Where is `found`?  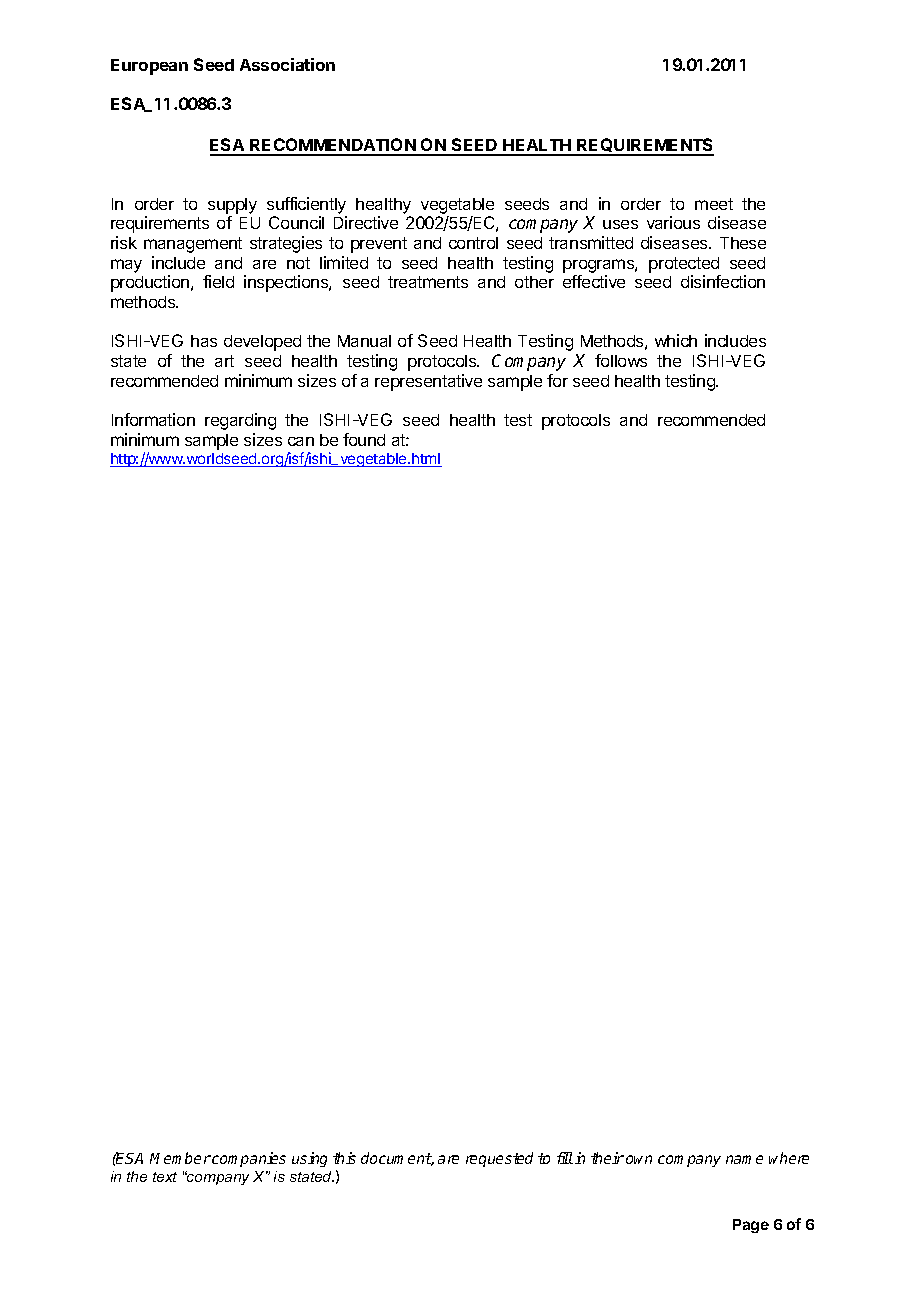
found is located at coordinates (364, 439).
